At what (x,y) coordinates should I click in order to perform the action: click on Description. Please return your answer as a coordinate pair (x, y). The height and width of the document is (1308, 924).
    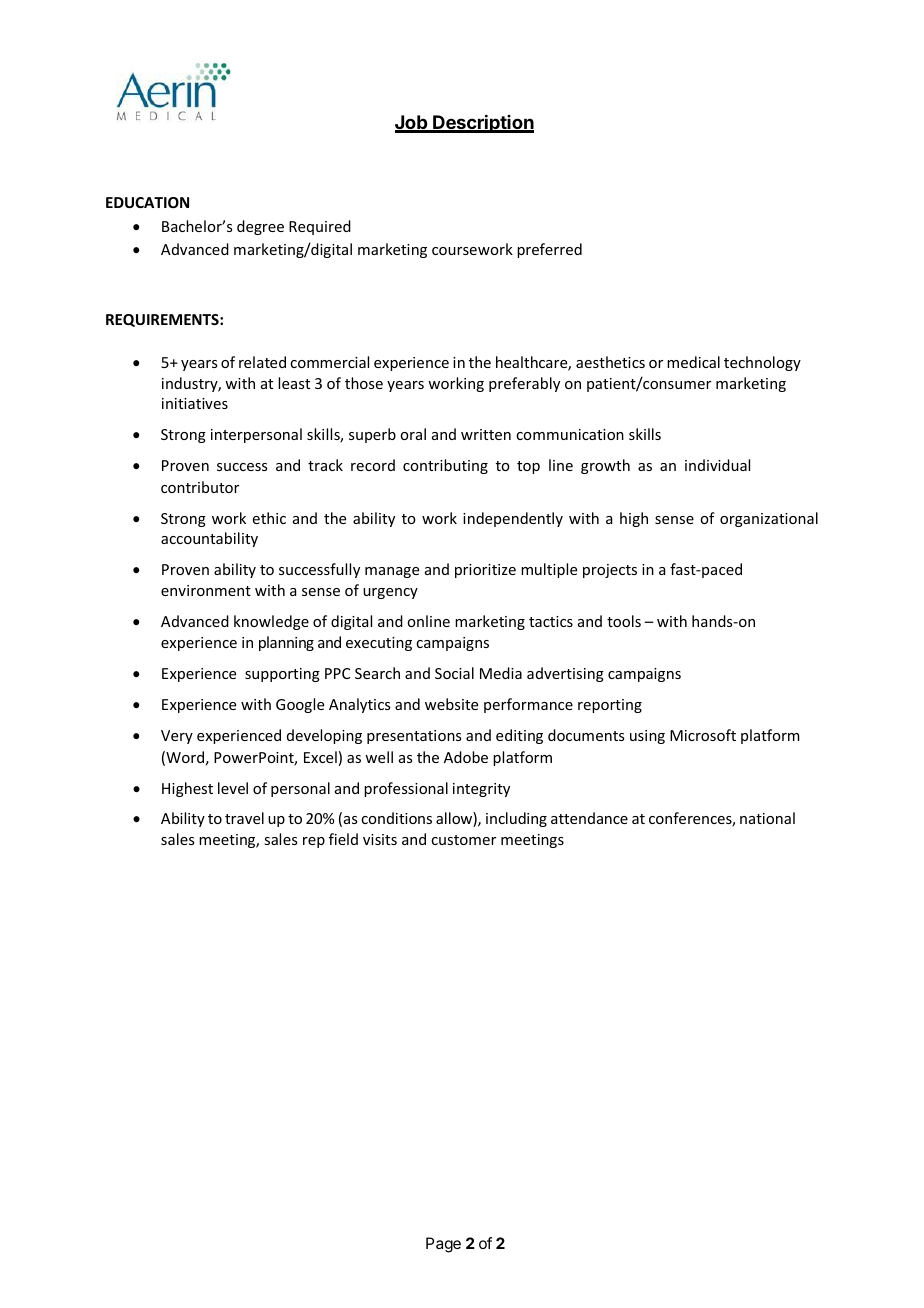
    Looking at the image, I should click on (482, 124).
